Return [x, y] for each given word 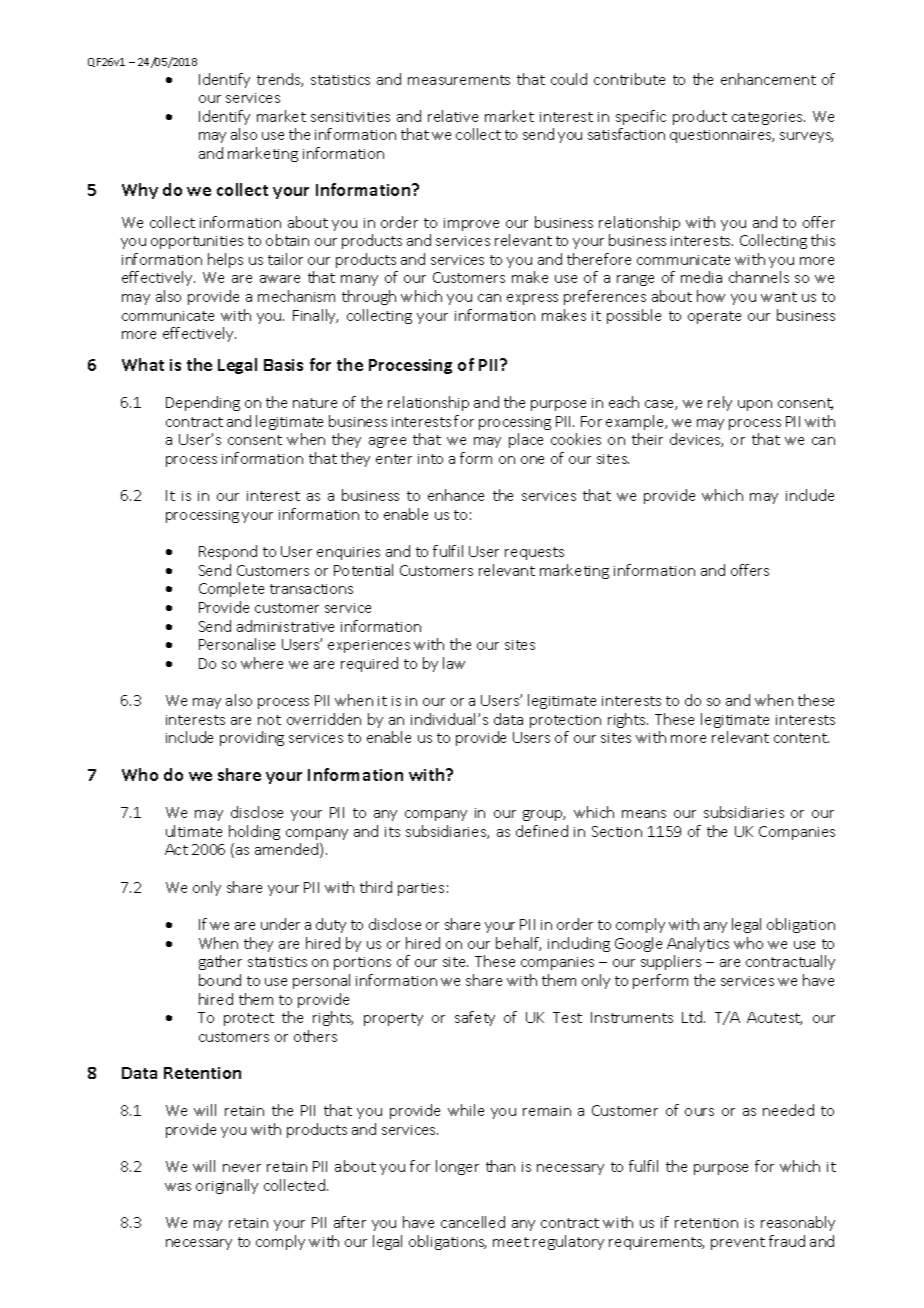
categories [768, 118]
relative [453, 116]
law [454, 663]
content [801, 738]
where [262, 663]
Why [140, 191]
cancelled [473, 1222]
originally [227, 1186]
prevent [738, 1243]
